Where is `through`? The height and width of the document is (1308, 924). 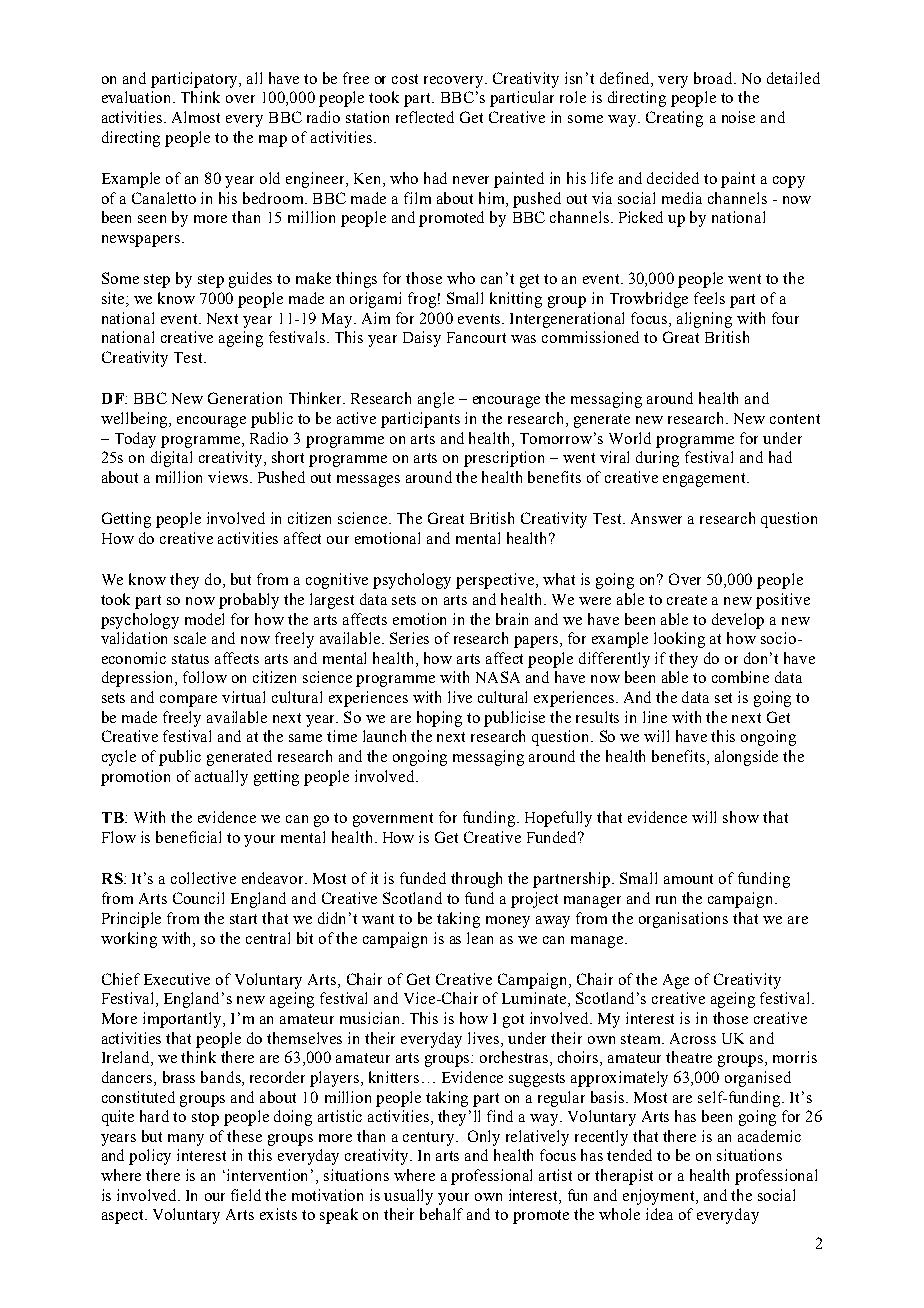
through is located at coordinates (476, 880).
